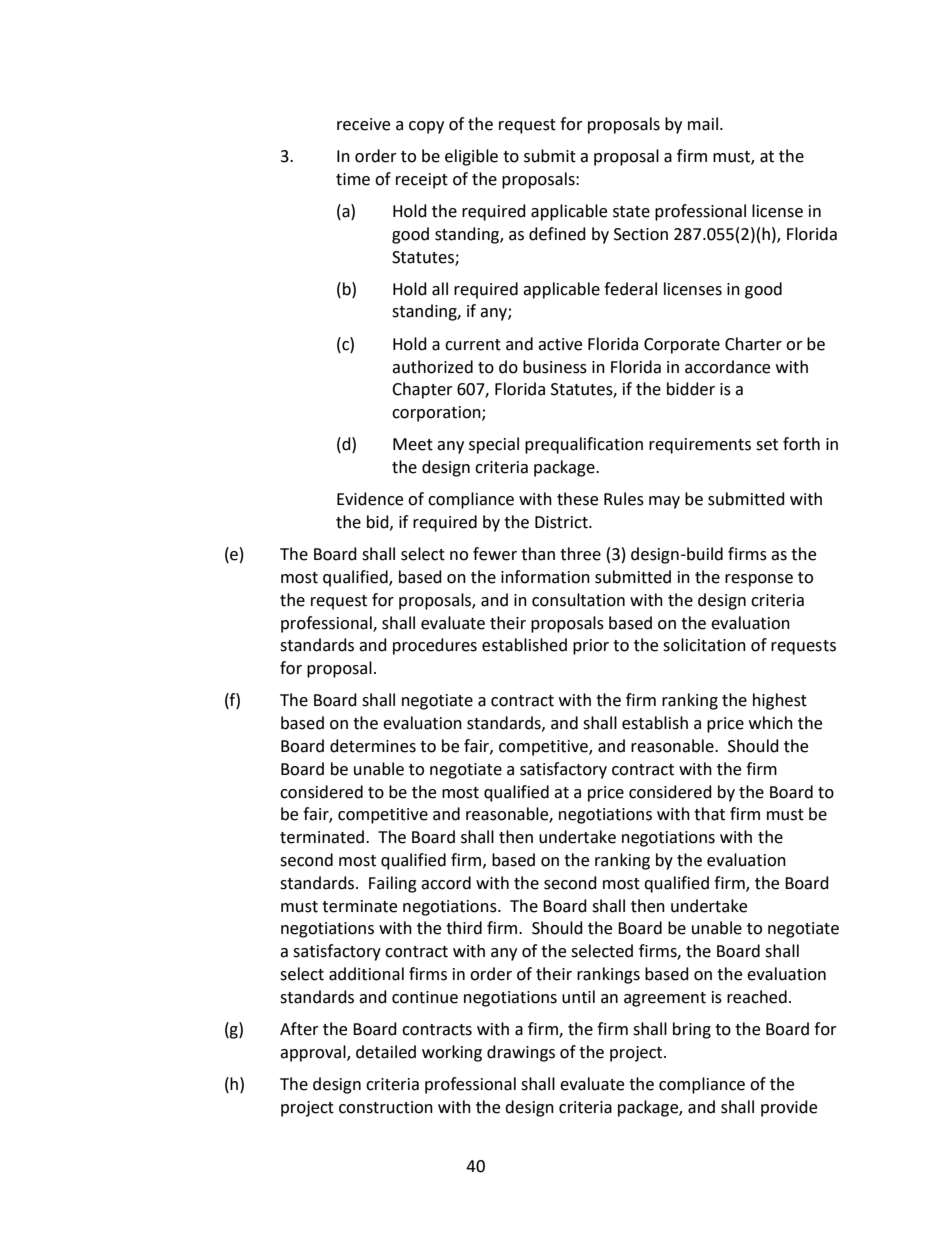 This page has height=1233, width=952. What do you see at coordinates (759, 580) in the page?
I see `response` at bounding box center [759, 580].
